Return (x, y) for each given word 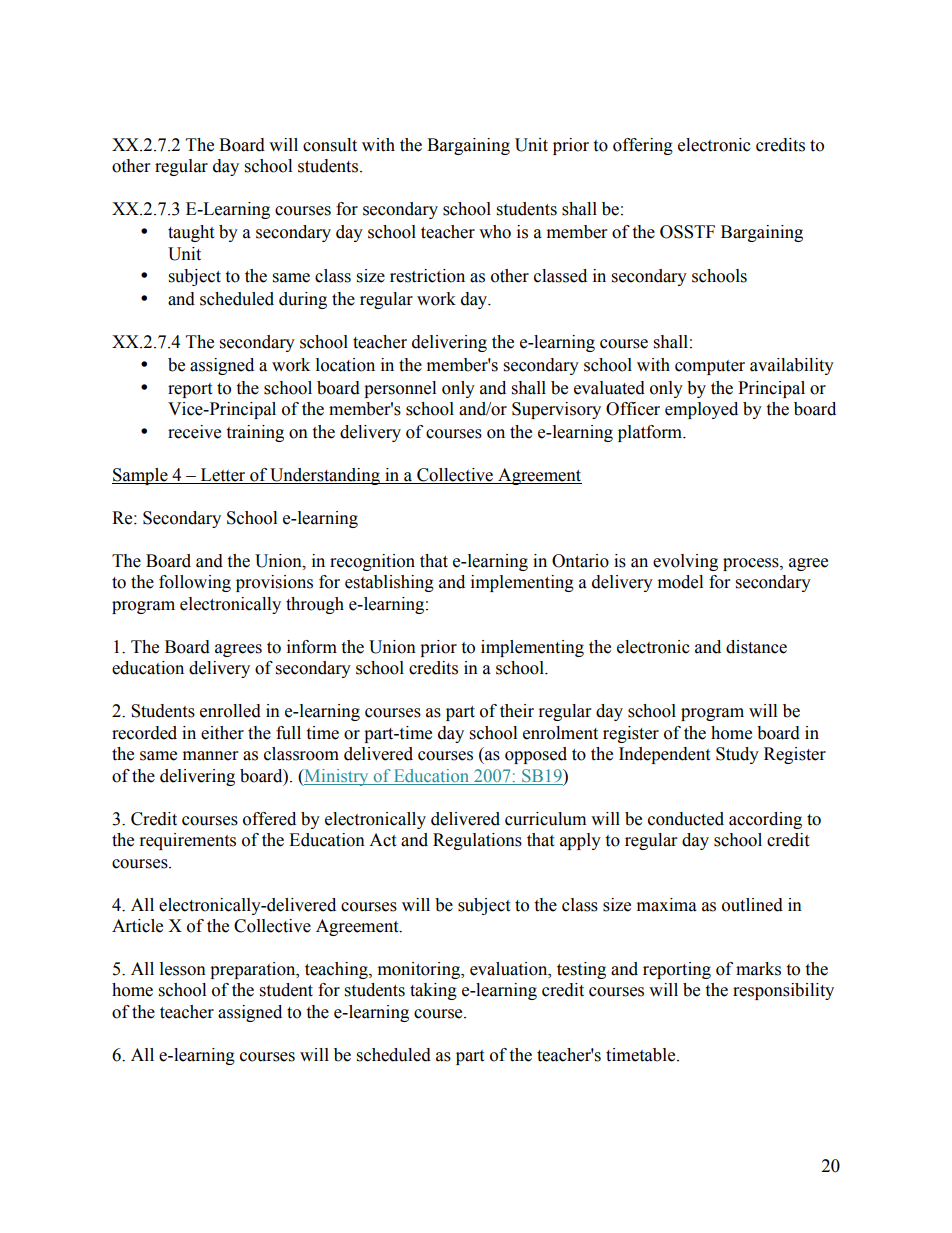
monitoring (420, 970)
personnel (400, 389)
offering (643, 146)
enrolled (230, 711)
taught (191, 233)
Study (737, 755)
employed (701, 410)
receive (194, 432)
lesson (183, 969)
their (517, 711)
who (495, 232)
